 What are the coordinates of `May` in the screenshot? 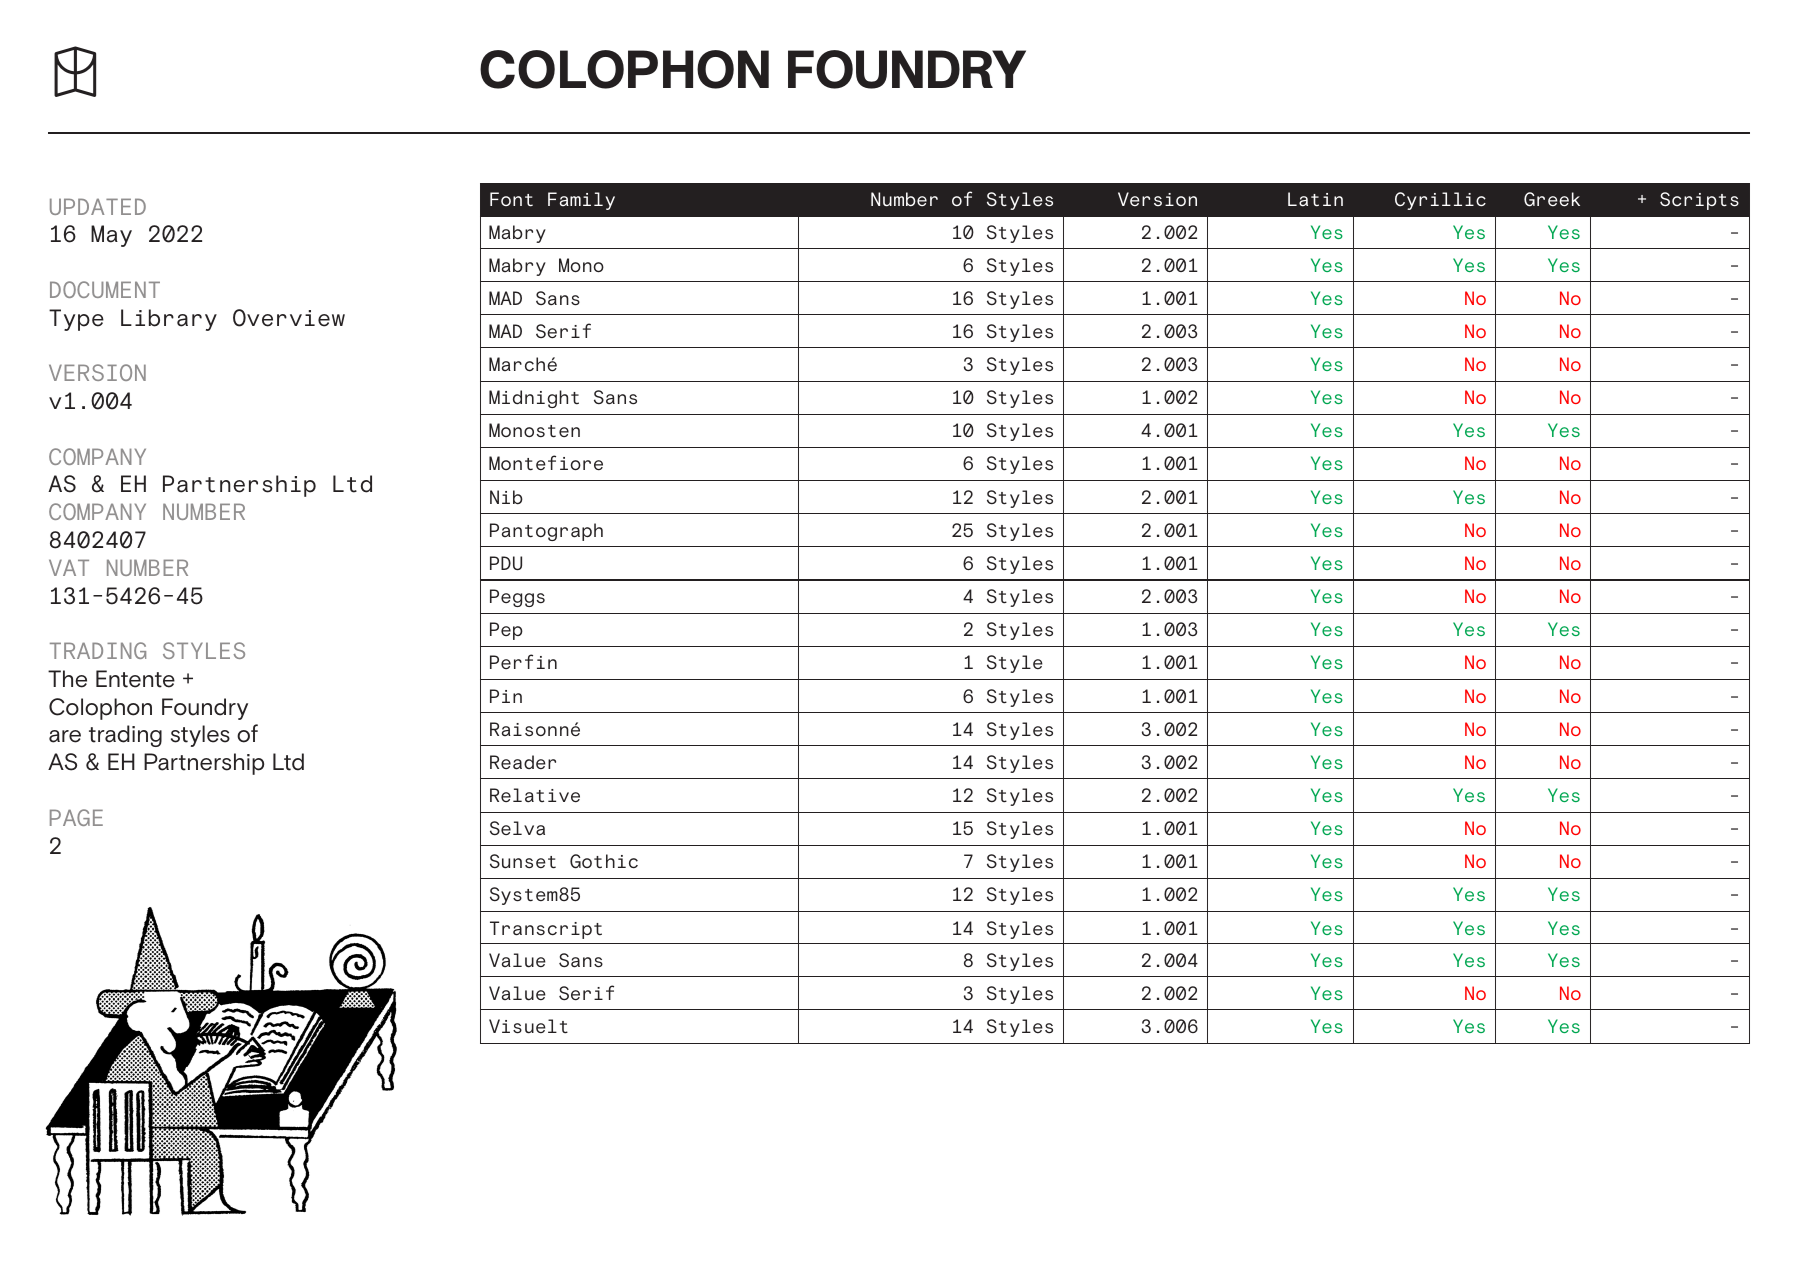 It's located at (111, 236).
